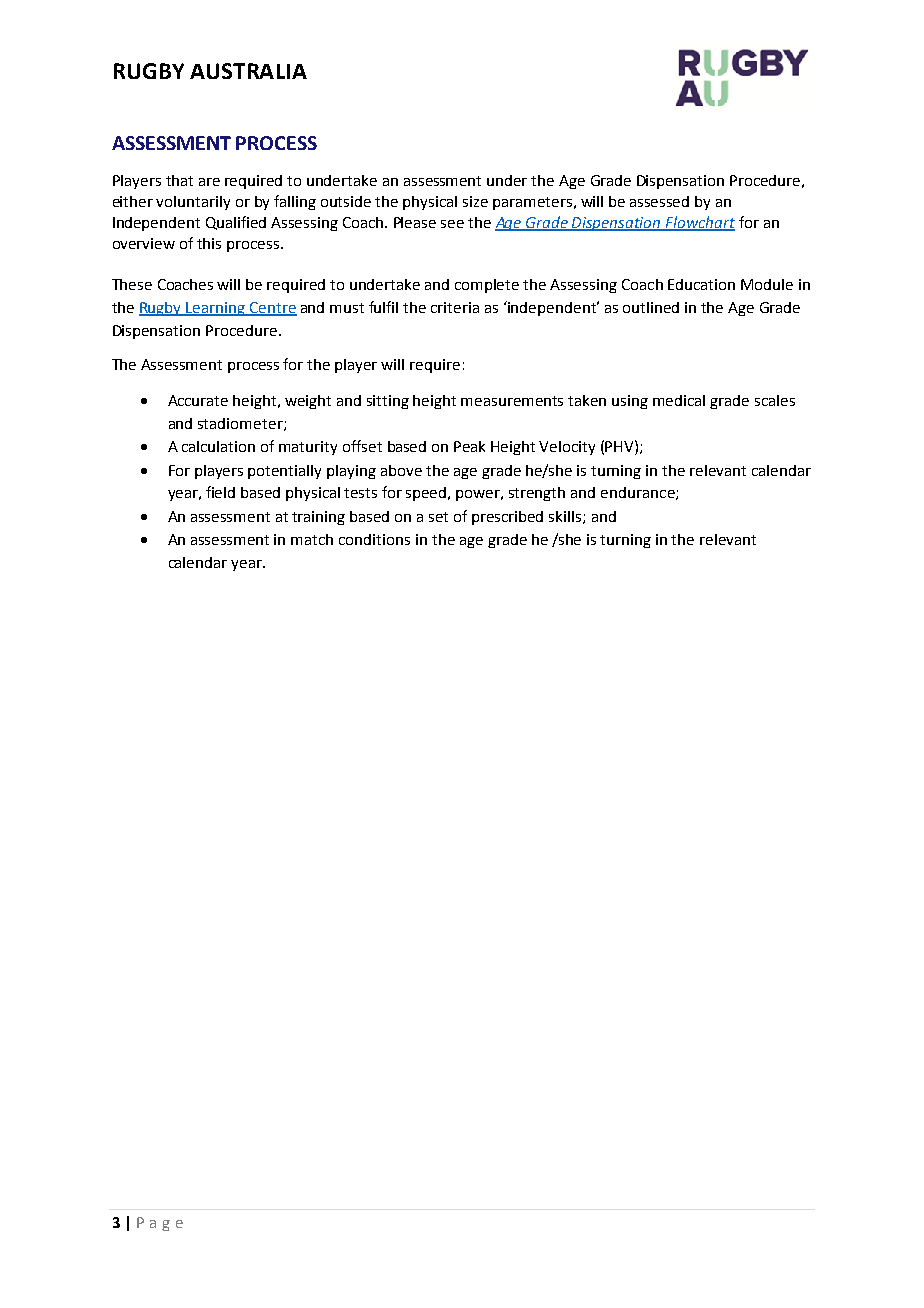 The image size is (924, 1308). Describe the element at coordinates (452, 224) in the screenshot. I see `see` at that location.
